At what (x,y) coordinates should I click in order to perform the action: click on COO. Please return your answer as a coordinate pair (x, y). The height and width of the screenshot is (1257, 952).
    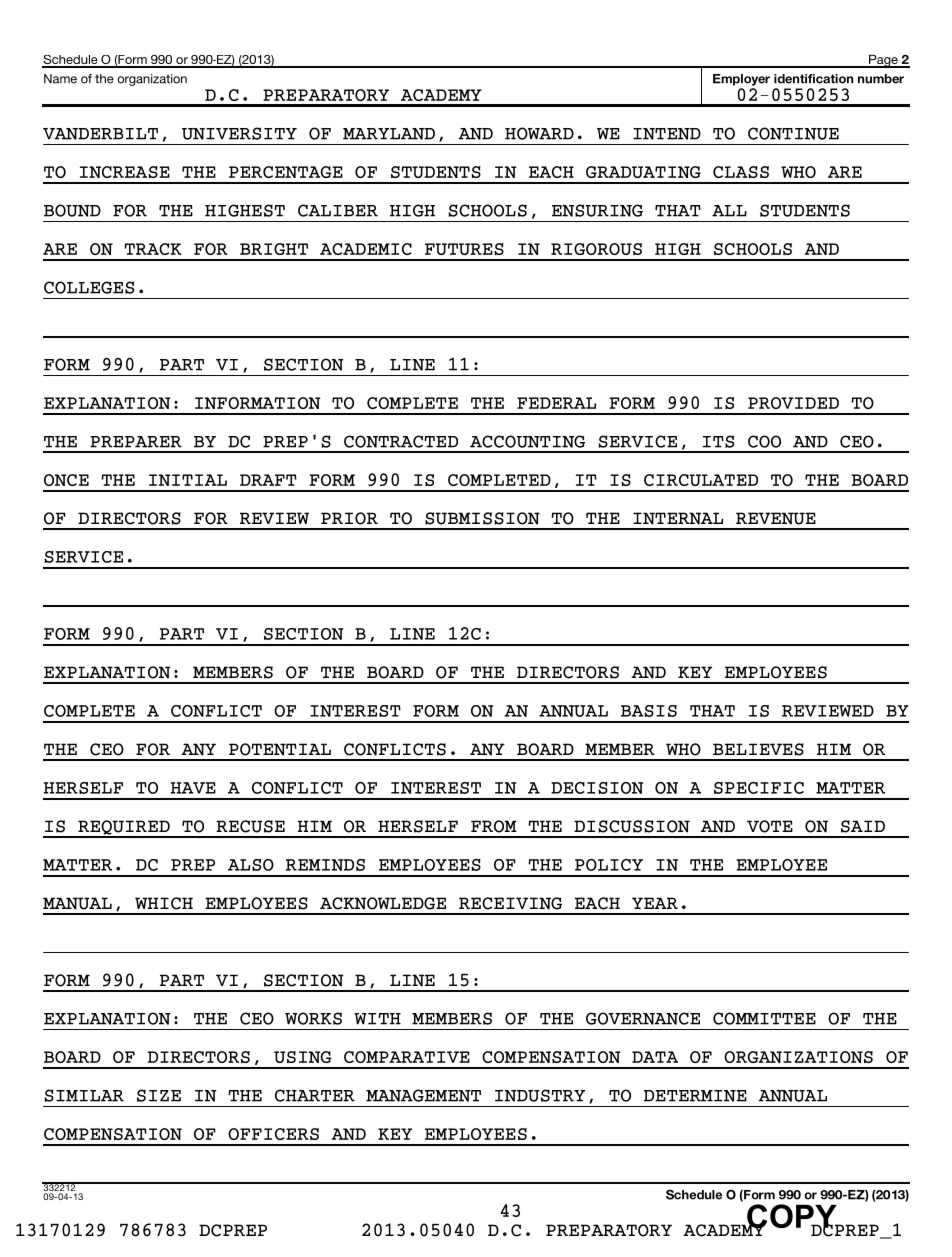
    Looking at the image, I should click on (764, 441).
